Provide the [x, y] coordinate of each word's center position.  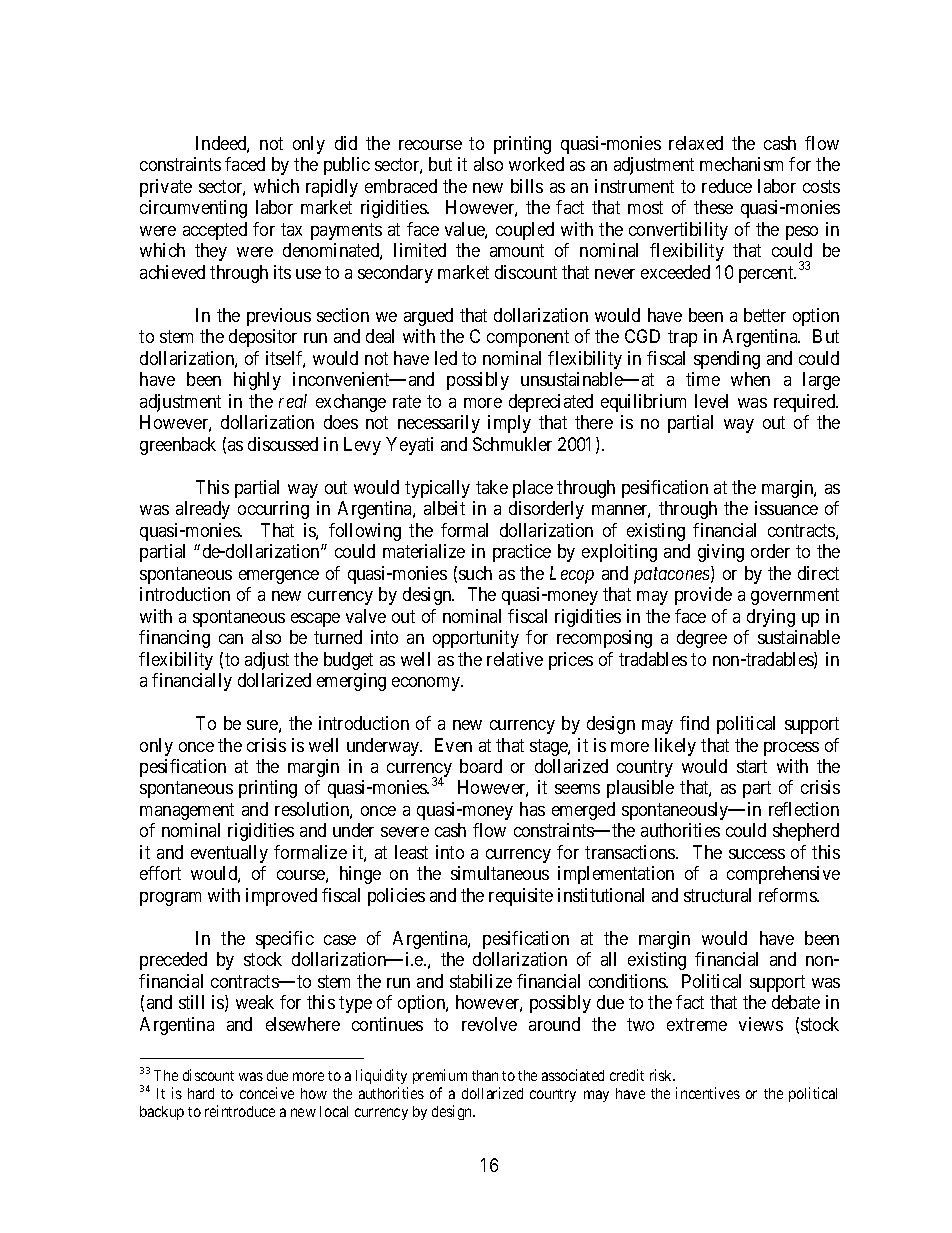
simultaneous [500, 873]
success [757, 854]
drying [771, 618]
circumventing [193, 209]
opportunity [476, 639]
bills [527, 186]
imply [509, 424]
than [485, 1075]
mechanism [741, 164]
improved [281, 897]
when [750, 379]
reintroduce [240, 1111]
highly [257, 381]
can [231, 639]
